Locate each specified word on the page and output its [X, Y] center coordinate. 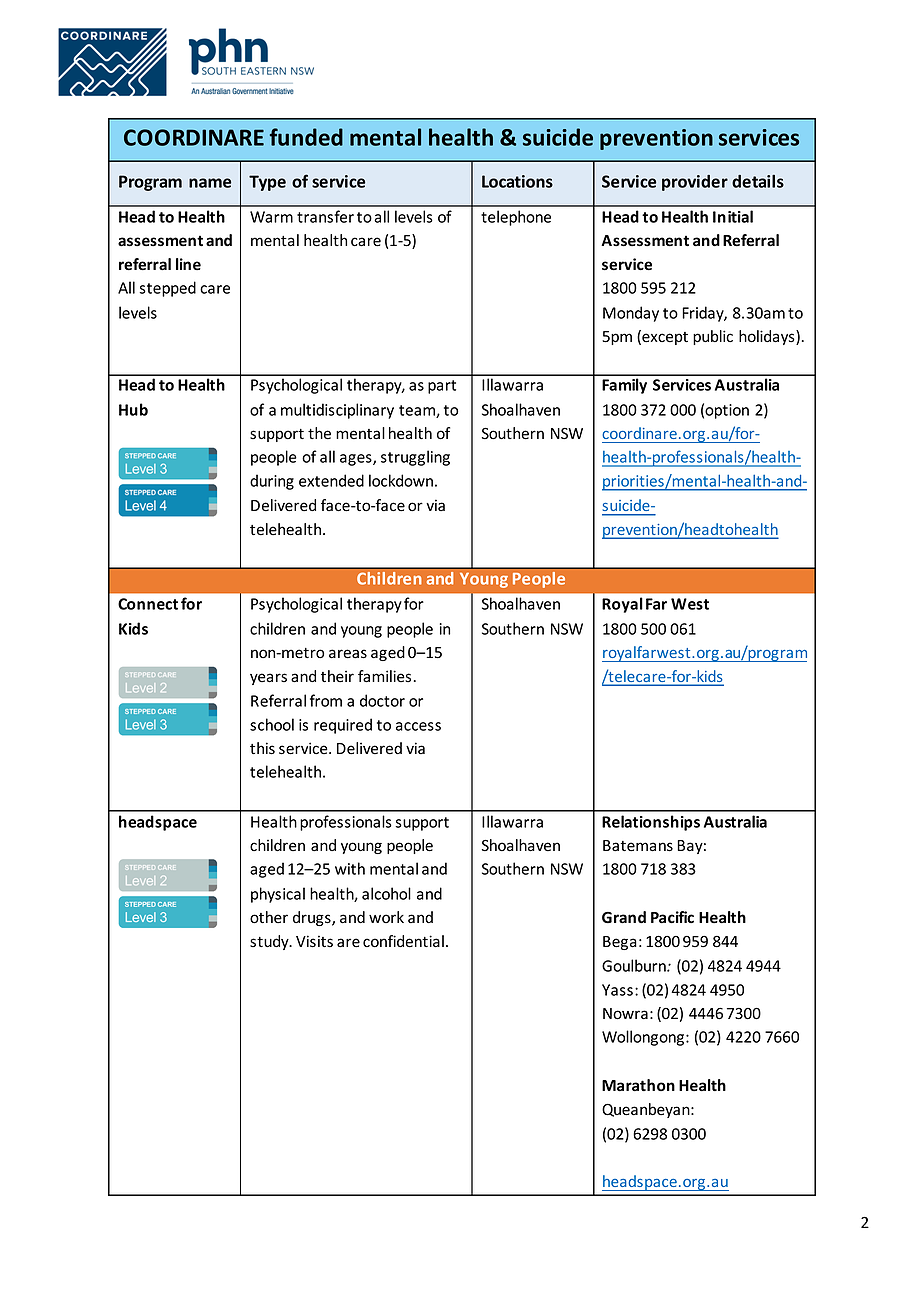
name [210, 183]
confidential [403, 941]
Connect [148, 604]
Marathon [638, 1085]
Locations [517, 181]
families [384, 676]
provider [695, 183]
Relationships [651, 823]
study [270, 942]
